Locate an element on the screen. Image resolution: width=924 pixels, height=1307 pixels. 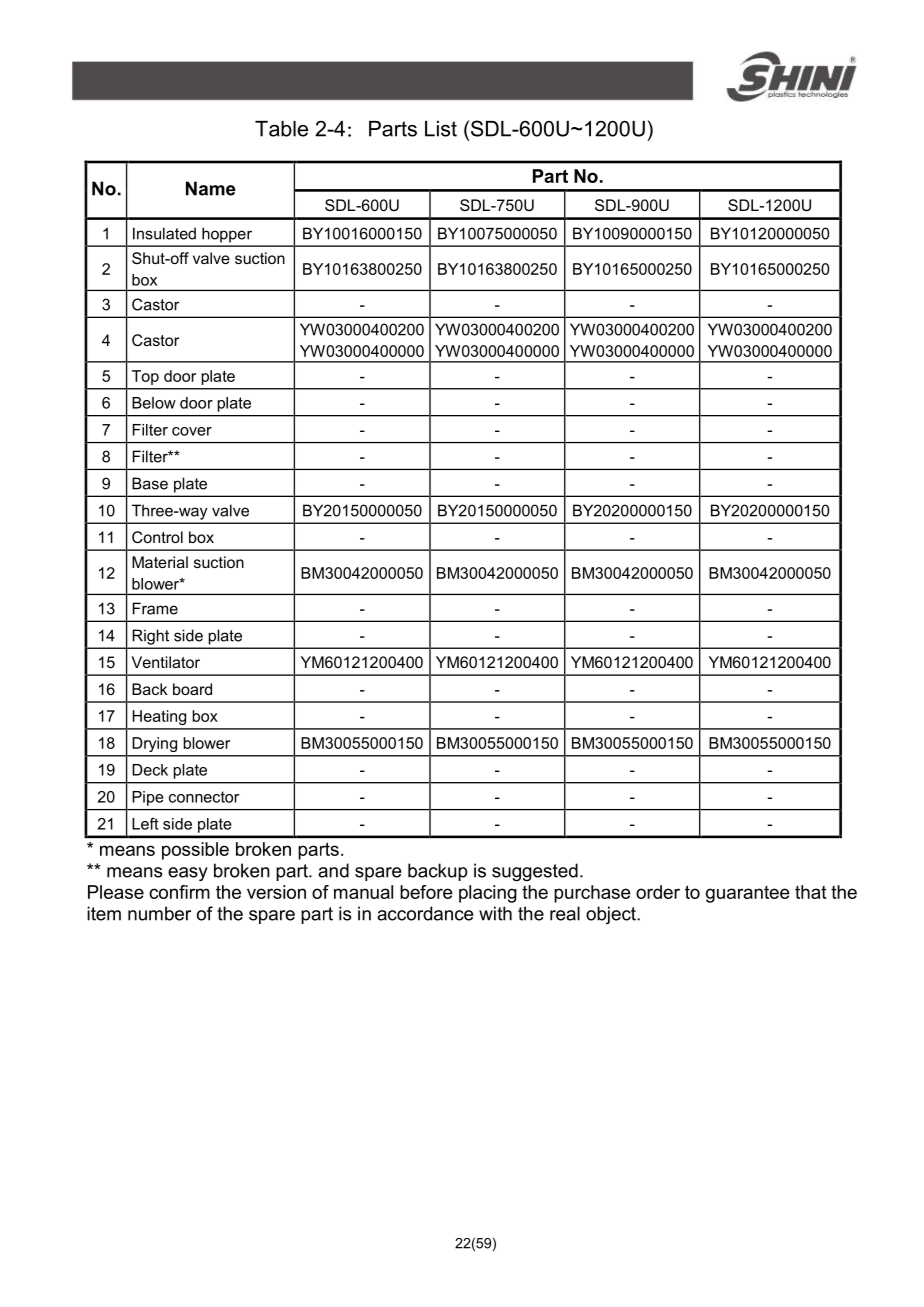
cover is located at coordinates (192, 431).
